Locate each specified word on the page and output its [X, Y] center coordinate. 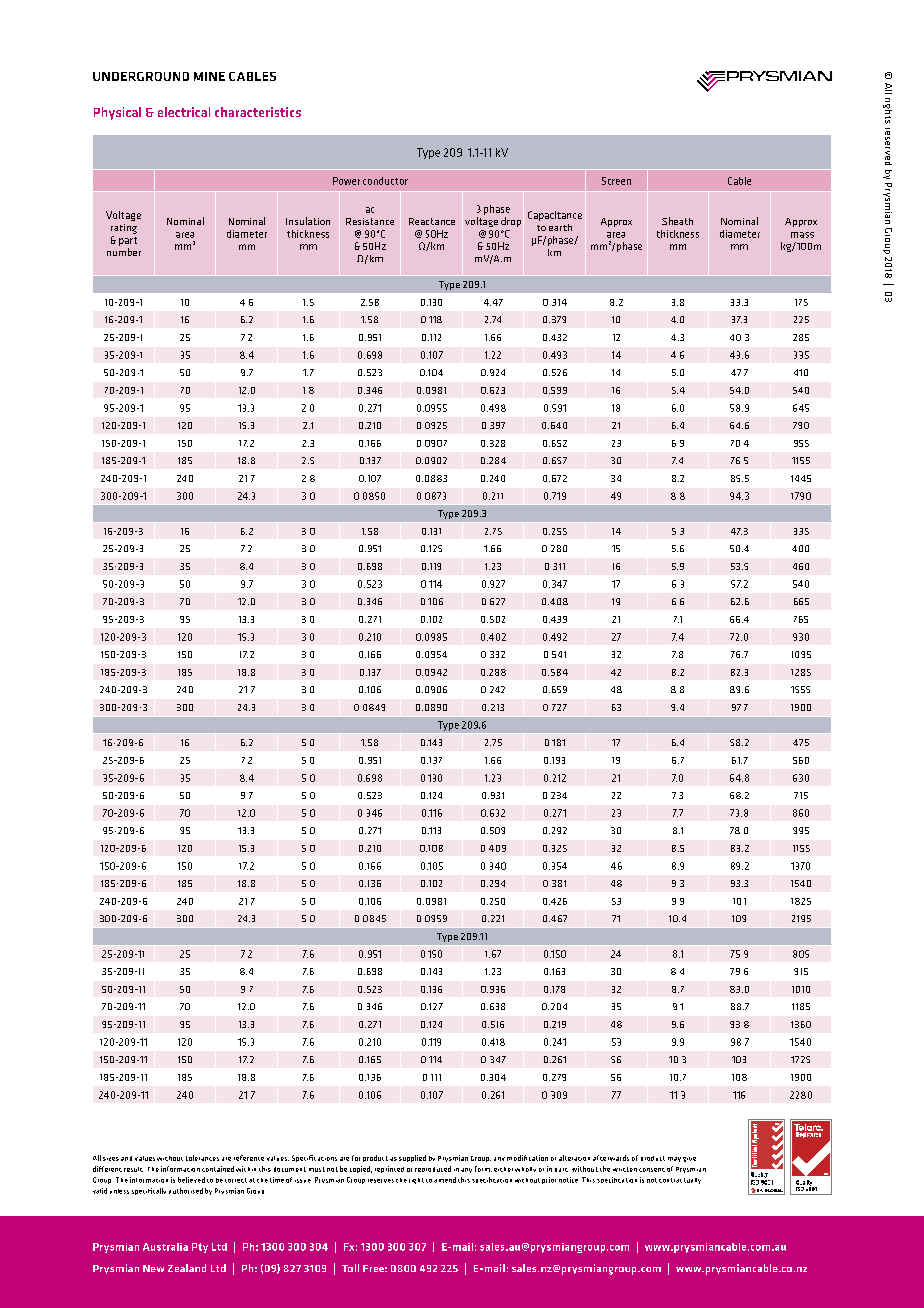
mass [802, 235]
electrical [184, 112]
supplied [412, 1158]
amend [445, 1180]
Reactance [432, 221]
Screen [616, 181]
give [689, 1159]
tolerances [202, 1158]
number [124, 252]
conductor [385, 181]
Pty [200, 1248]
